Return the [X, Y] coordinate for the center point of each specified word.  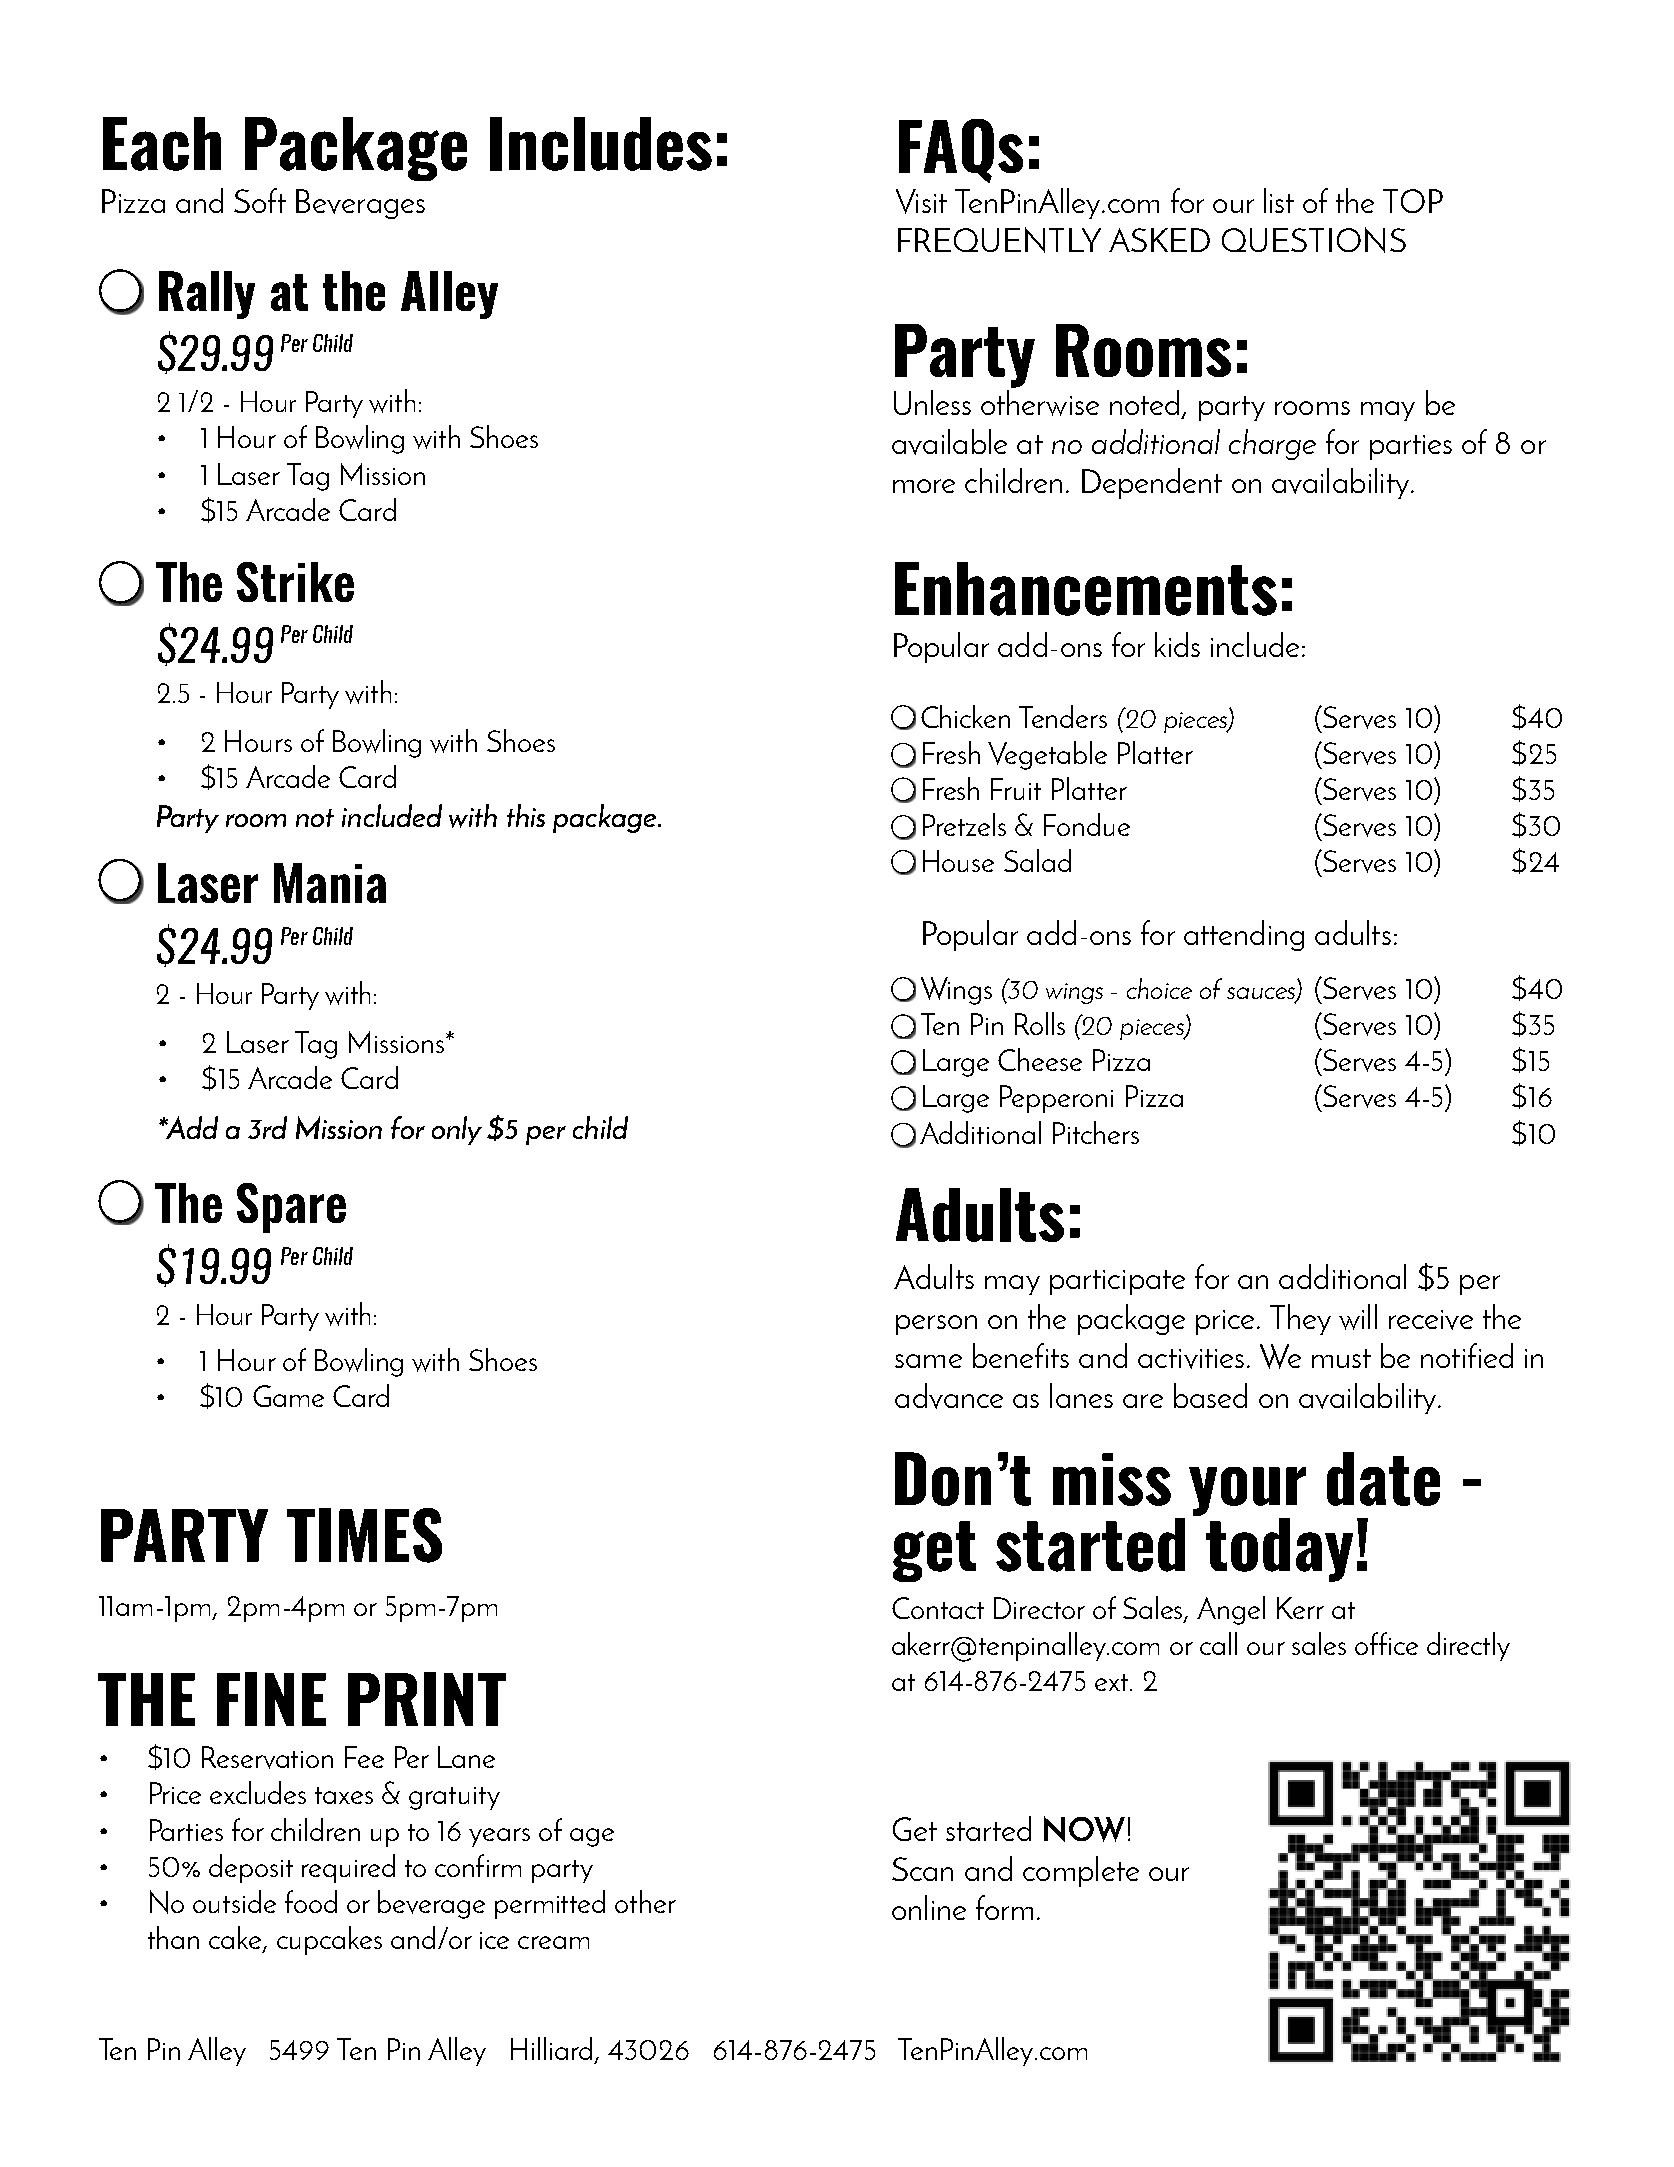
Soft [260, 200]
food [311, 1901]
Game [288, 1396]
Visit [921, 201]
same [928, 1361]
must [1341, 1358]
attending [1244, 935]
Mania [330, 883]
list [1279, 200]
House [958, 861]
